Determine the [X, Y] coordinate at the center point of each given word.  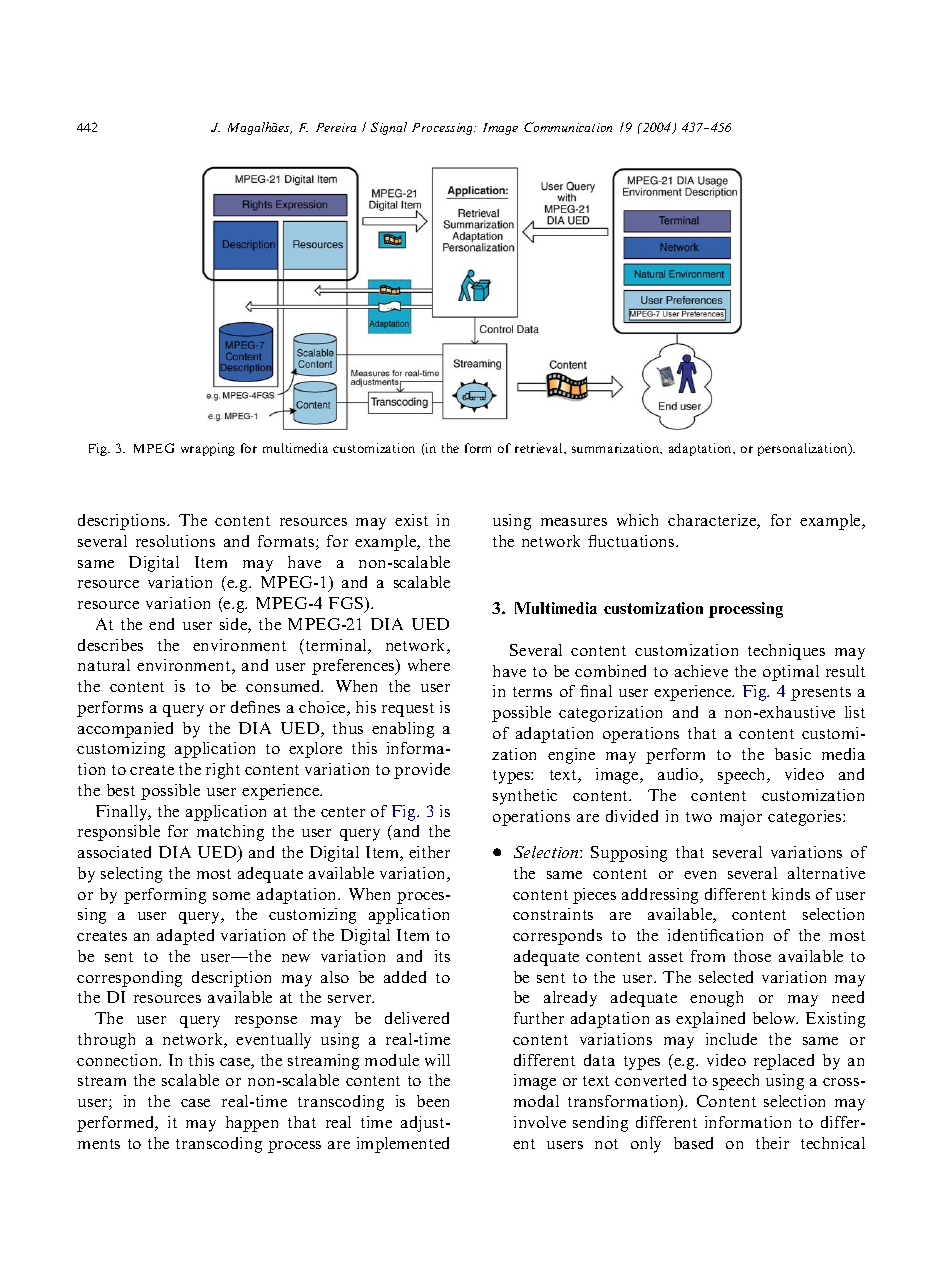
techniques [786, 652]
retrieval [540, 448]
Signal [389, 128]
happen [252, 1124]
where [429, 665]
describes [110, 645]
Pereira [336, 127]
